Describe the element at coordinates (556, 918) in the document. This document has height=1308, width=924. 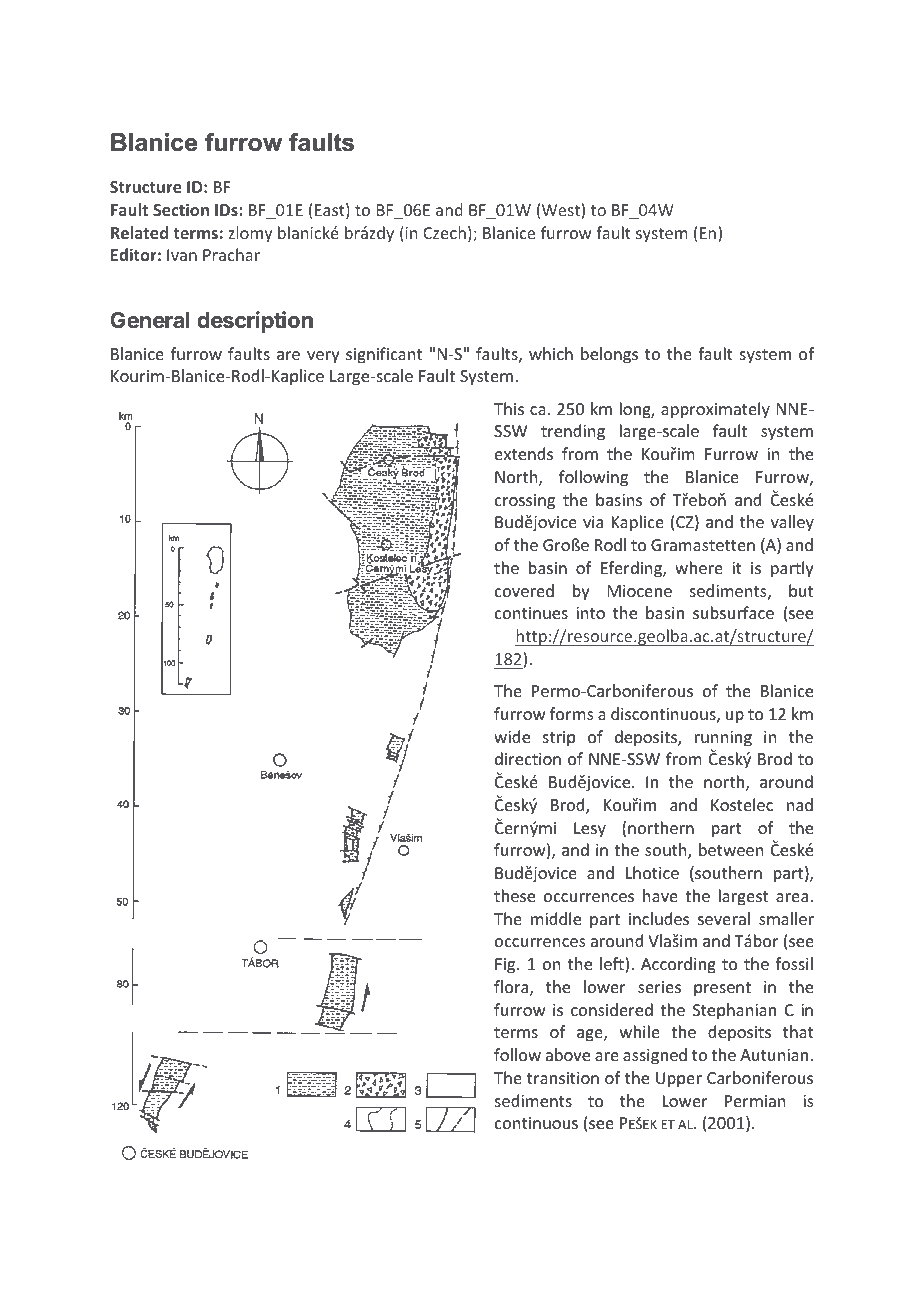
I see `middle` at that location.
